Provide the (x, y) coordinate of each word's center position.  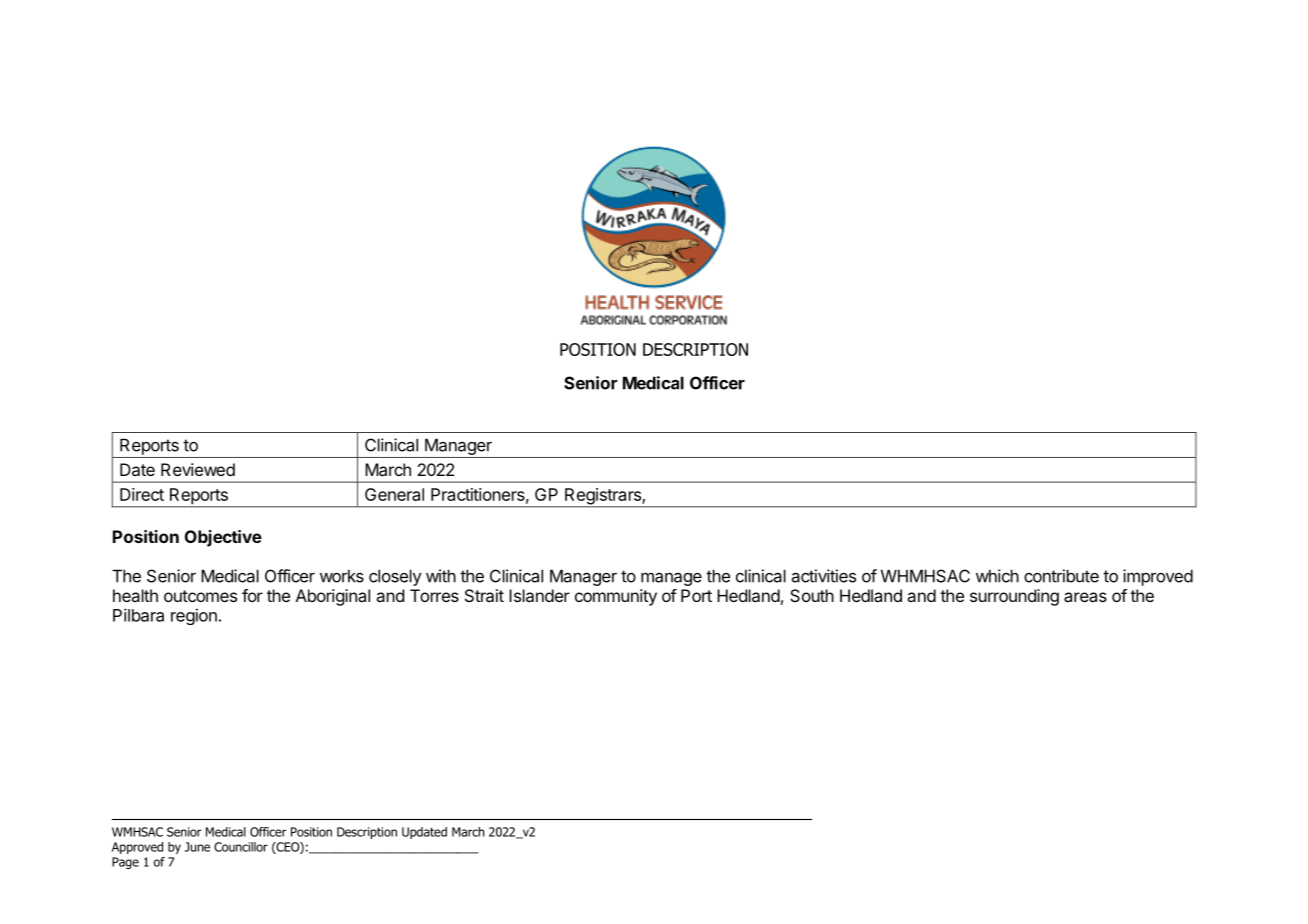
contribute (1061, 576)
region (194, 616)
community (616, 597)
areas (1085, 597)
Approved (137, 848)
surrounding (1014, 597)
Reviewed (198, 469)
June (197, 847)
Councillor (241, 847)
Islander (539, 595)
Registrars (603, 497)
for (252, 595)
